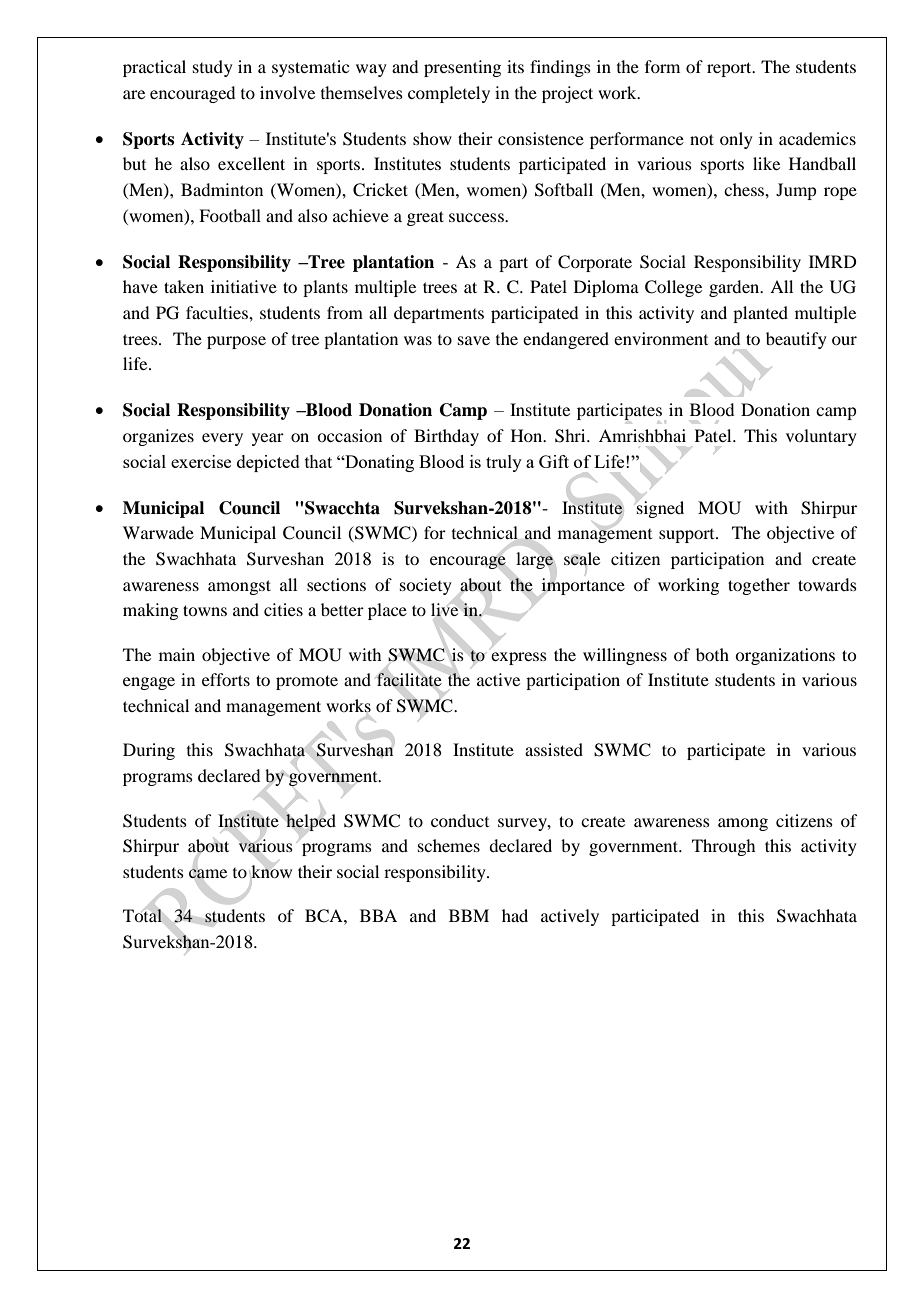 The image size is (924, 1308). Describe the element at coordinates (201, 461) in the page. I see `exercise` at that location.
